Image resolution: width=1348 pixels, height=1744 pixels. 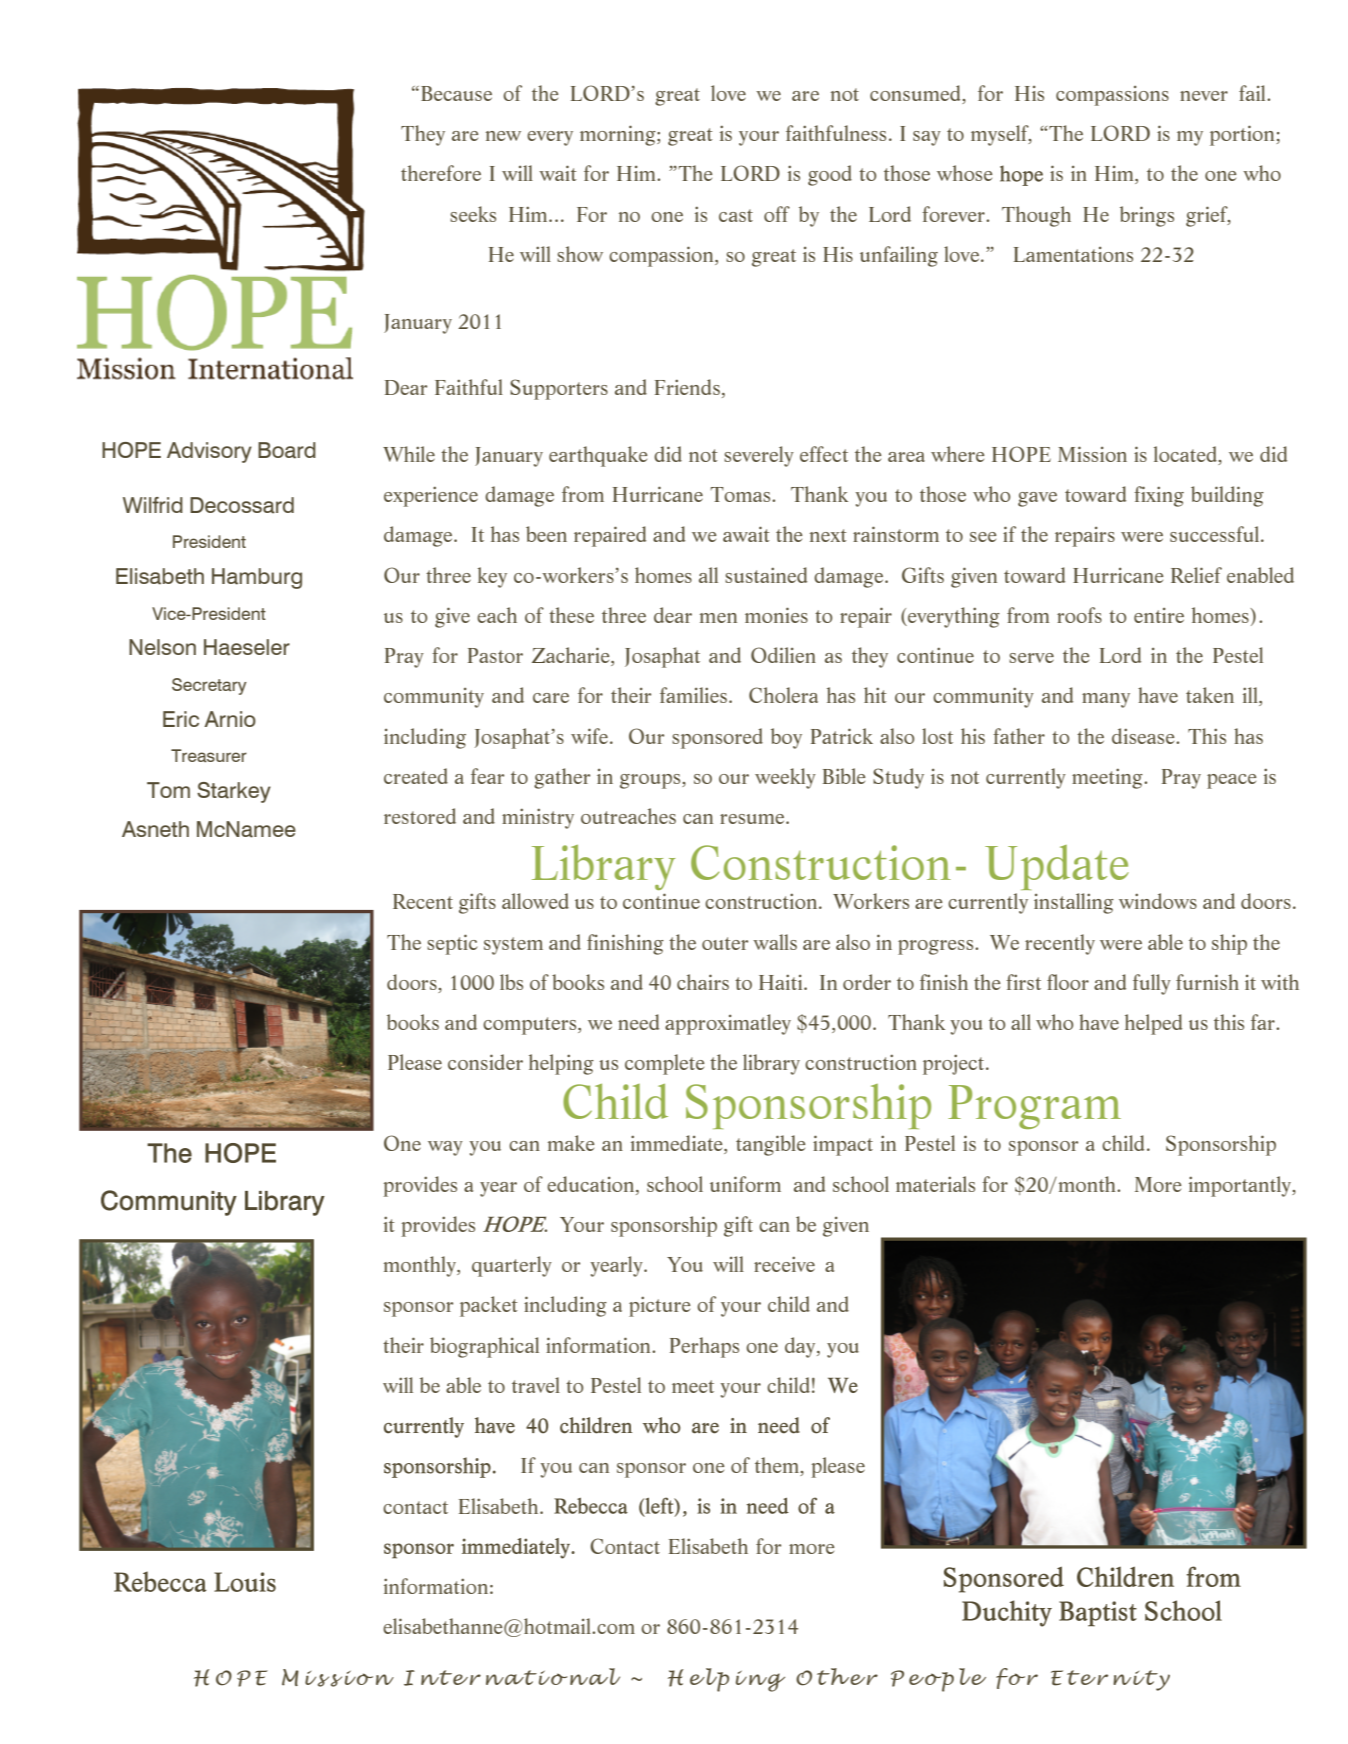 I want to click on chairs, so click(x=703, y=982).
